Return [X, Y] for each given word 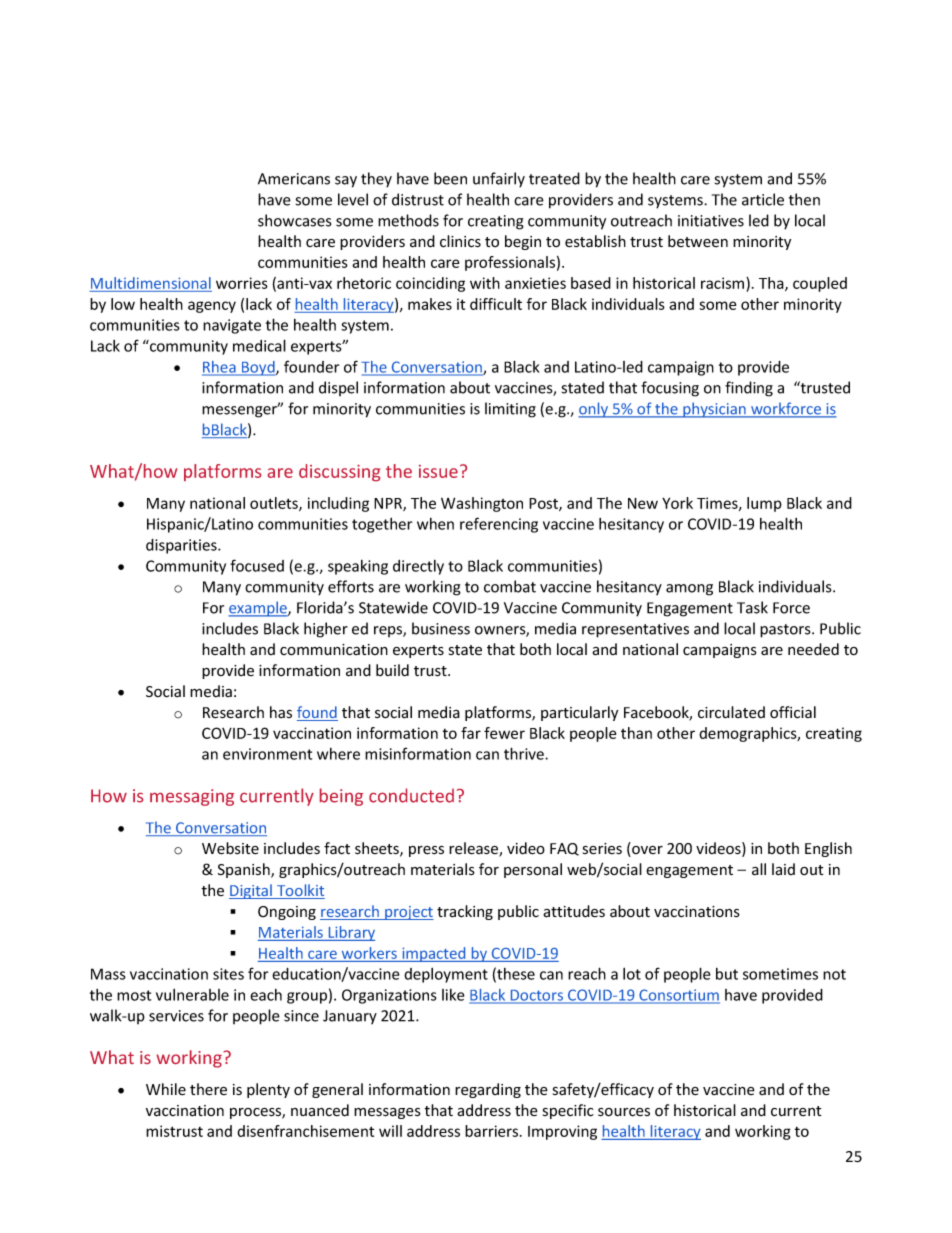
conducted [411, 795]
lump [764, 504]
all [759, 869]
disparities [182, 546]
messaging [192, 797]
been [450, 178]
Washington [482, 504]
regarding [488, 1090]
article [763, 199]
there [208, 1089]
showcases [294, 220]
